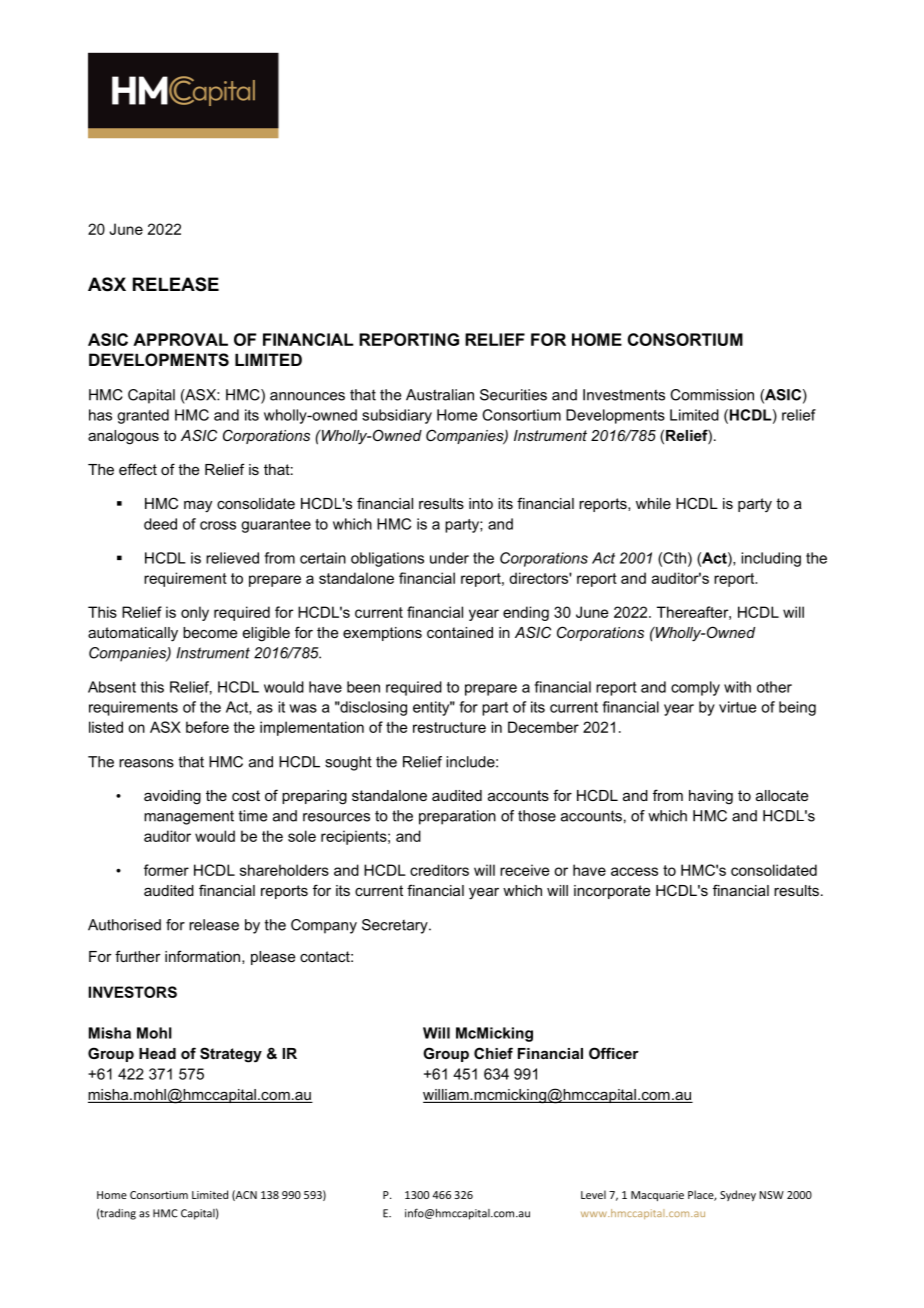  I want to click on APPROVAL, so click(180, 339).
